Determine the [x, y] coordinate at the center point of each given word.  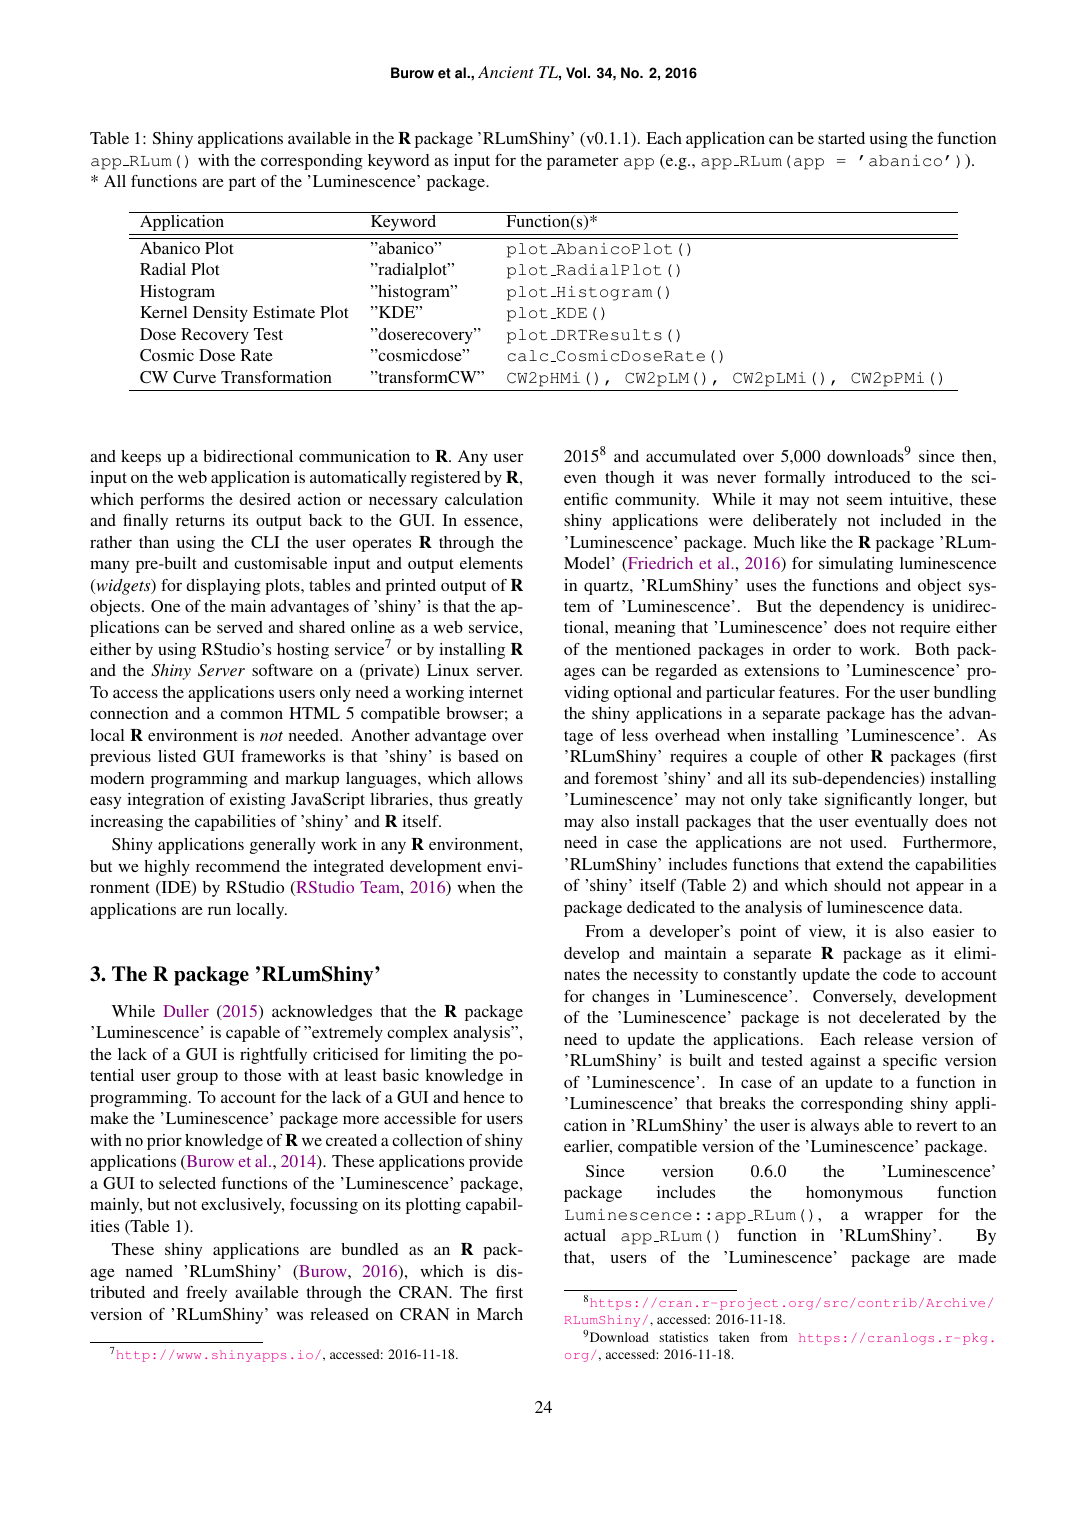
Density [220, 314]
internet [496, 692]
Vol [576, 73]
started [841, 138]
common [251, 714]
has [902, 713]
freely [206, 1294]
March [500, 1314]
